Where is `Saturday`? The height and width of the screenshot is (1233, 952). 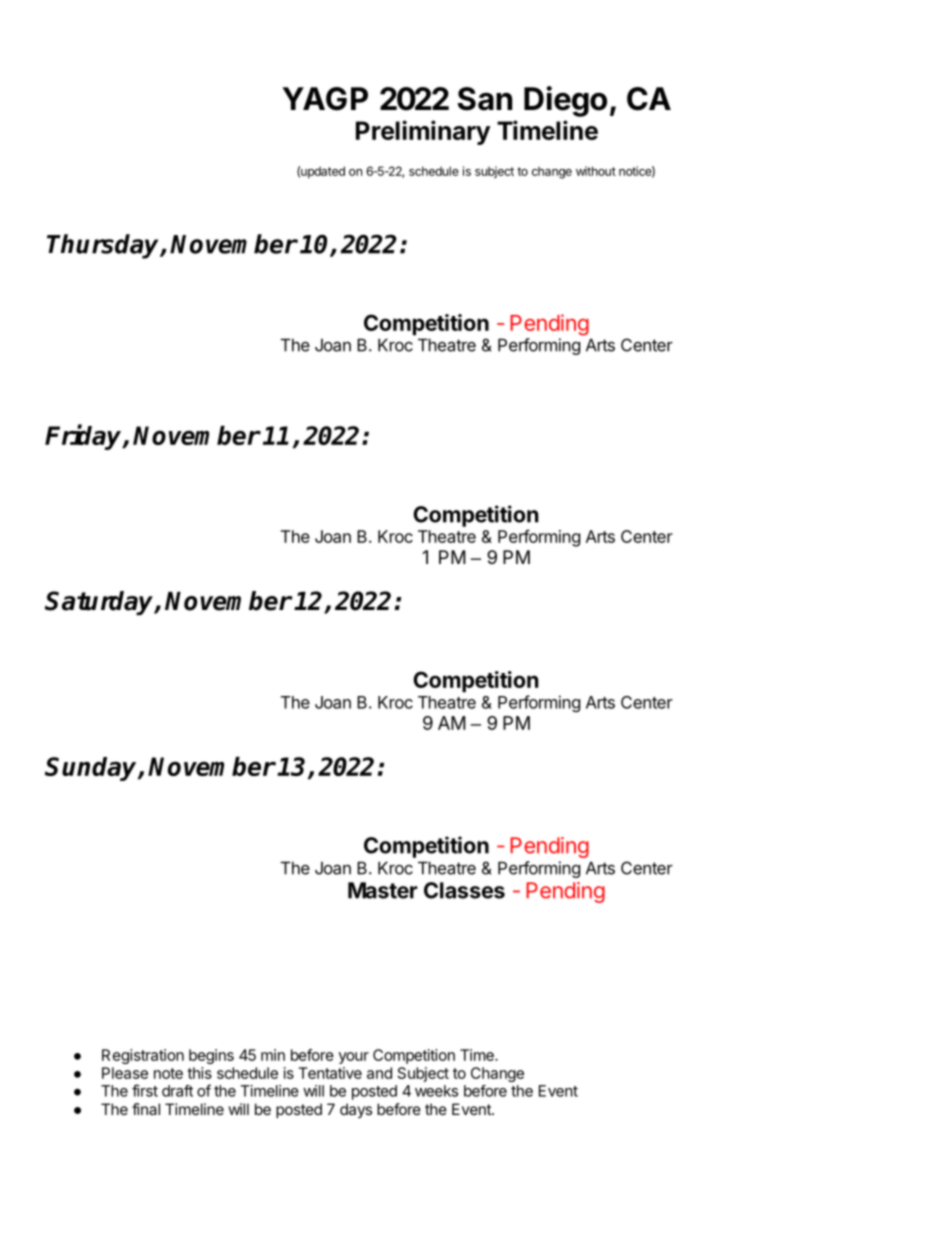
Saturday is located at coordinates (100, 603).
